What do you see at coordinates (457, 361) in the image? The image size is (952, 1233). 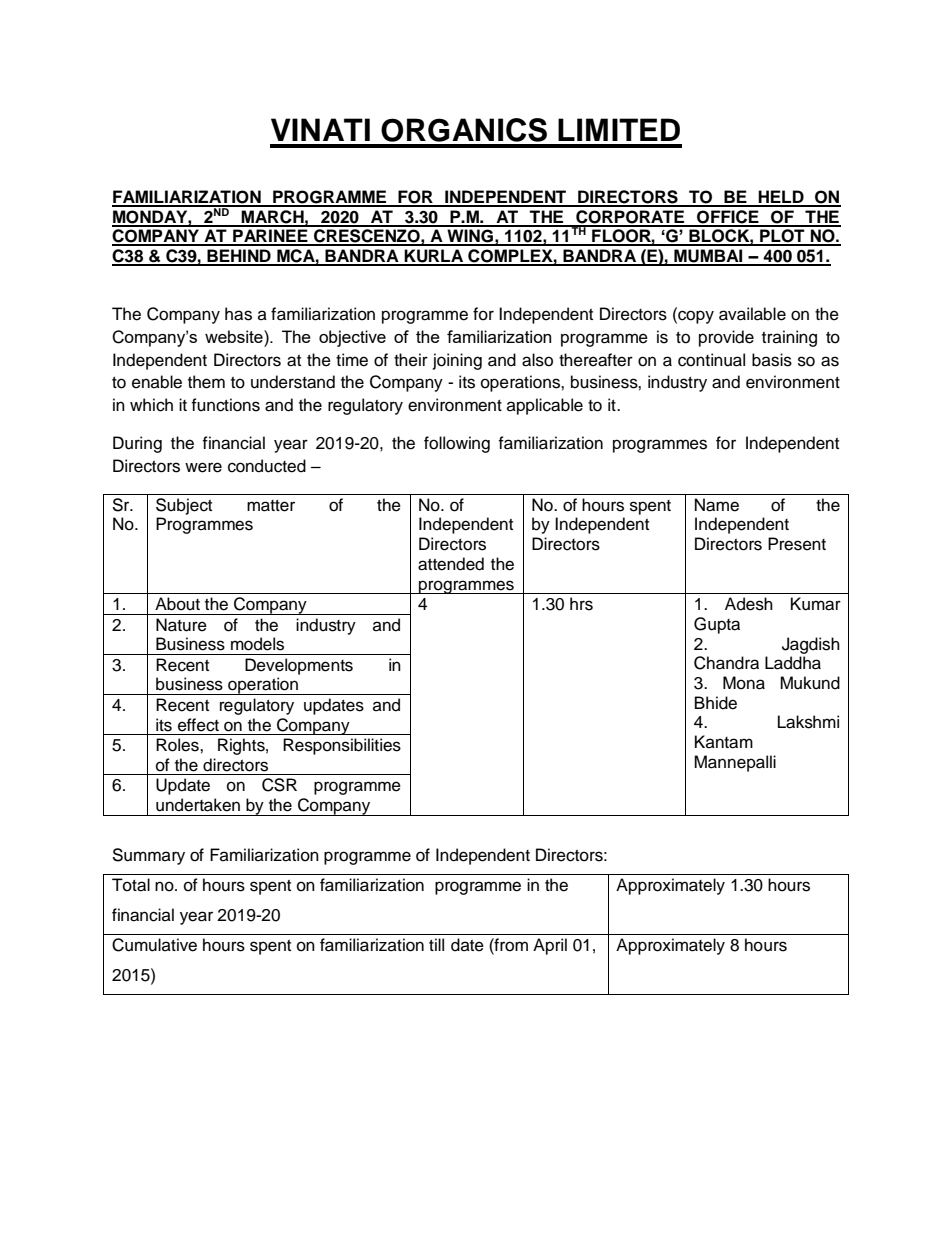 I see `joining` at bounding box center [457, 361].
